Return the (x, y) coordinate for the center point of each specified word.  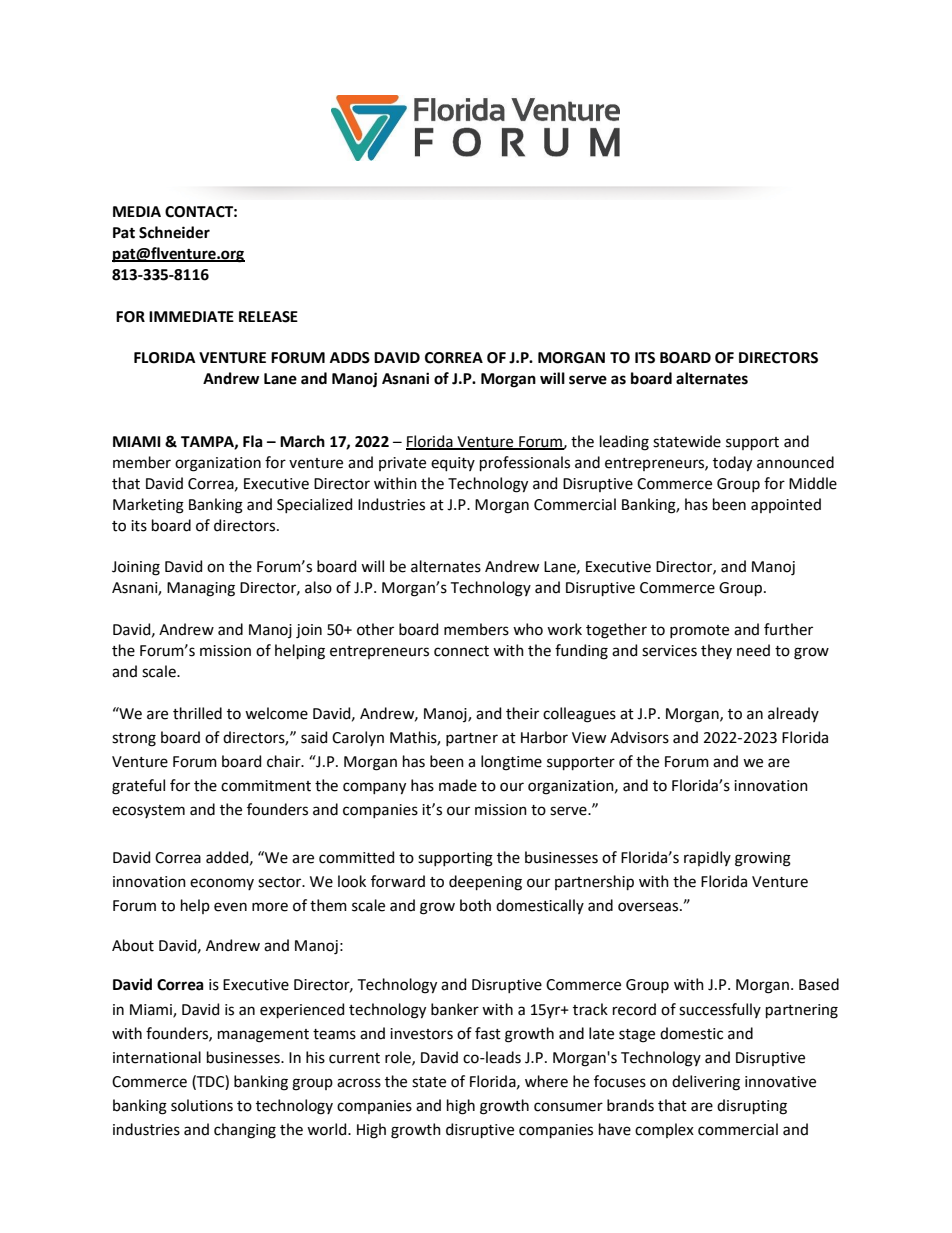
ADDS (350, 358)
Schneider (174, 232)
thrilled (197, 713)
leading (624, 443)
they (716, 651)
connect (461, 651)
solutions (202, 1105)
